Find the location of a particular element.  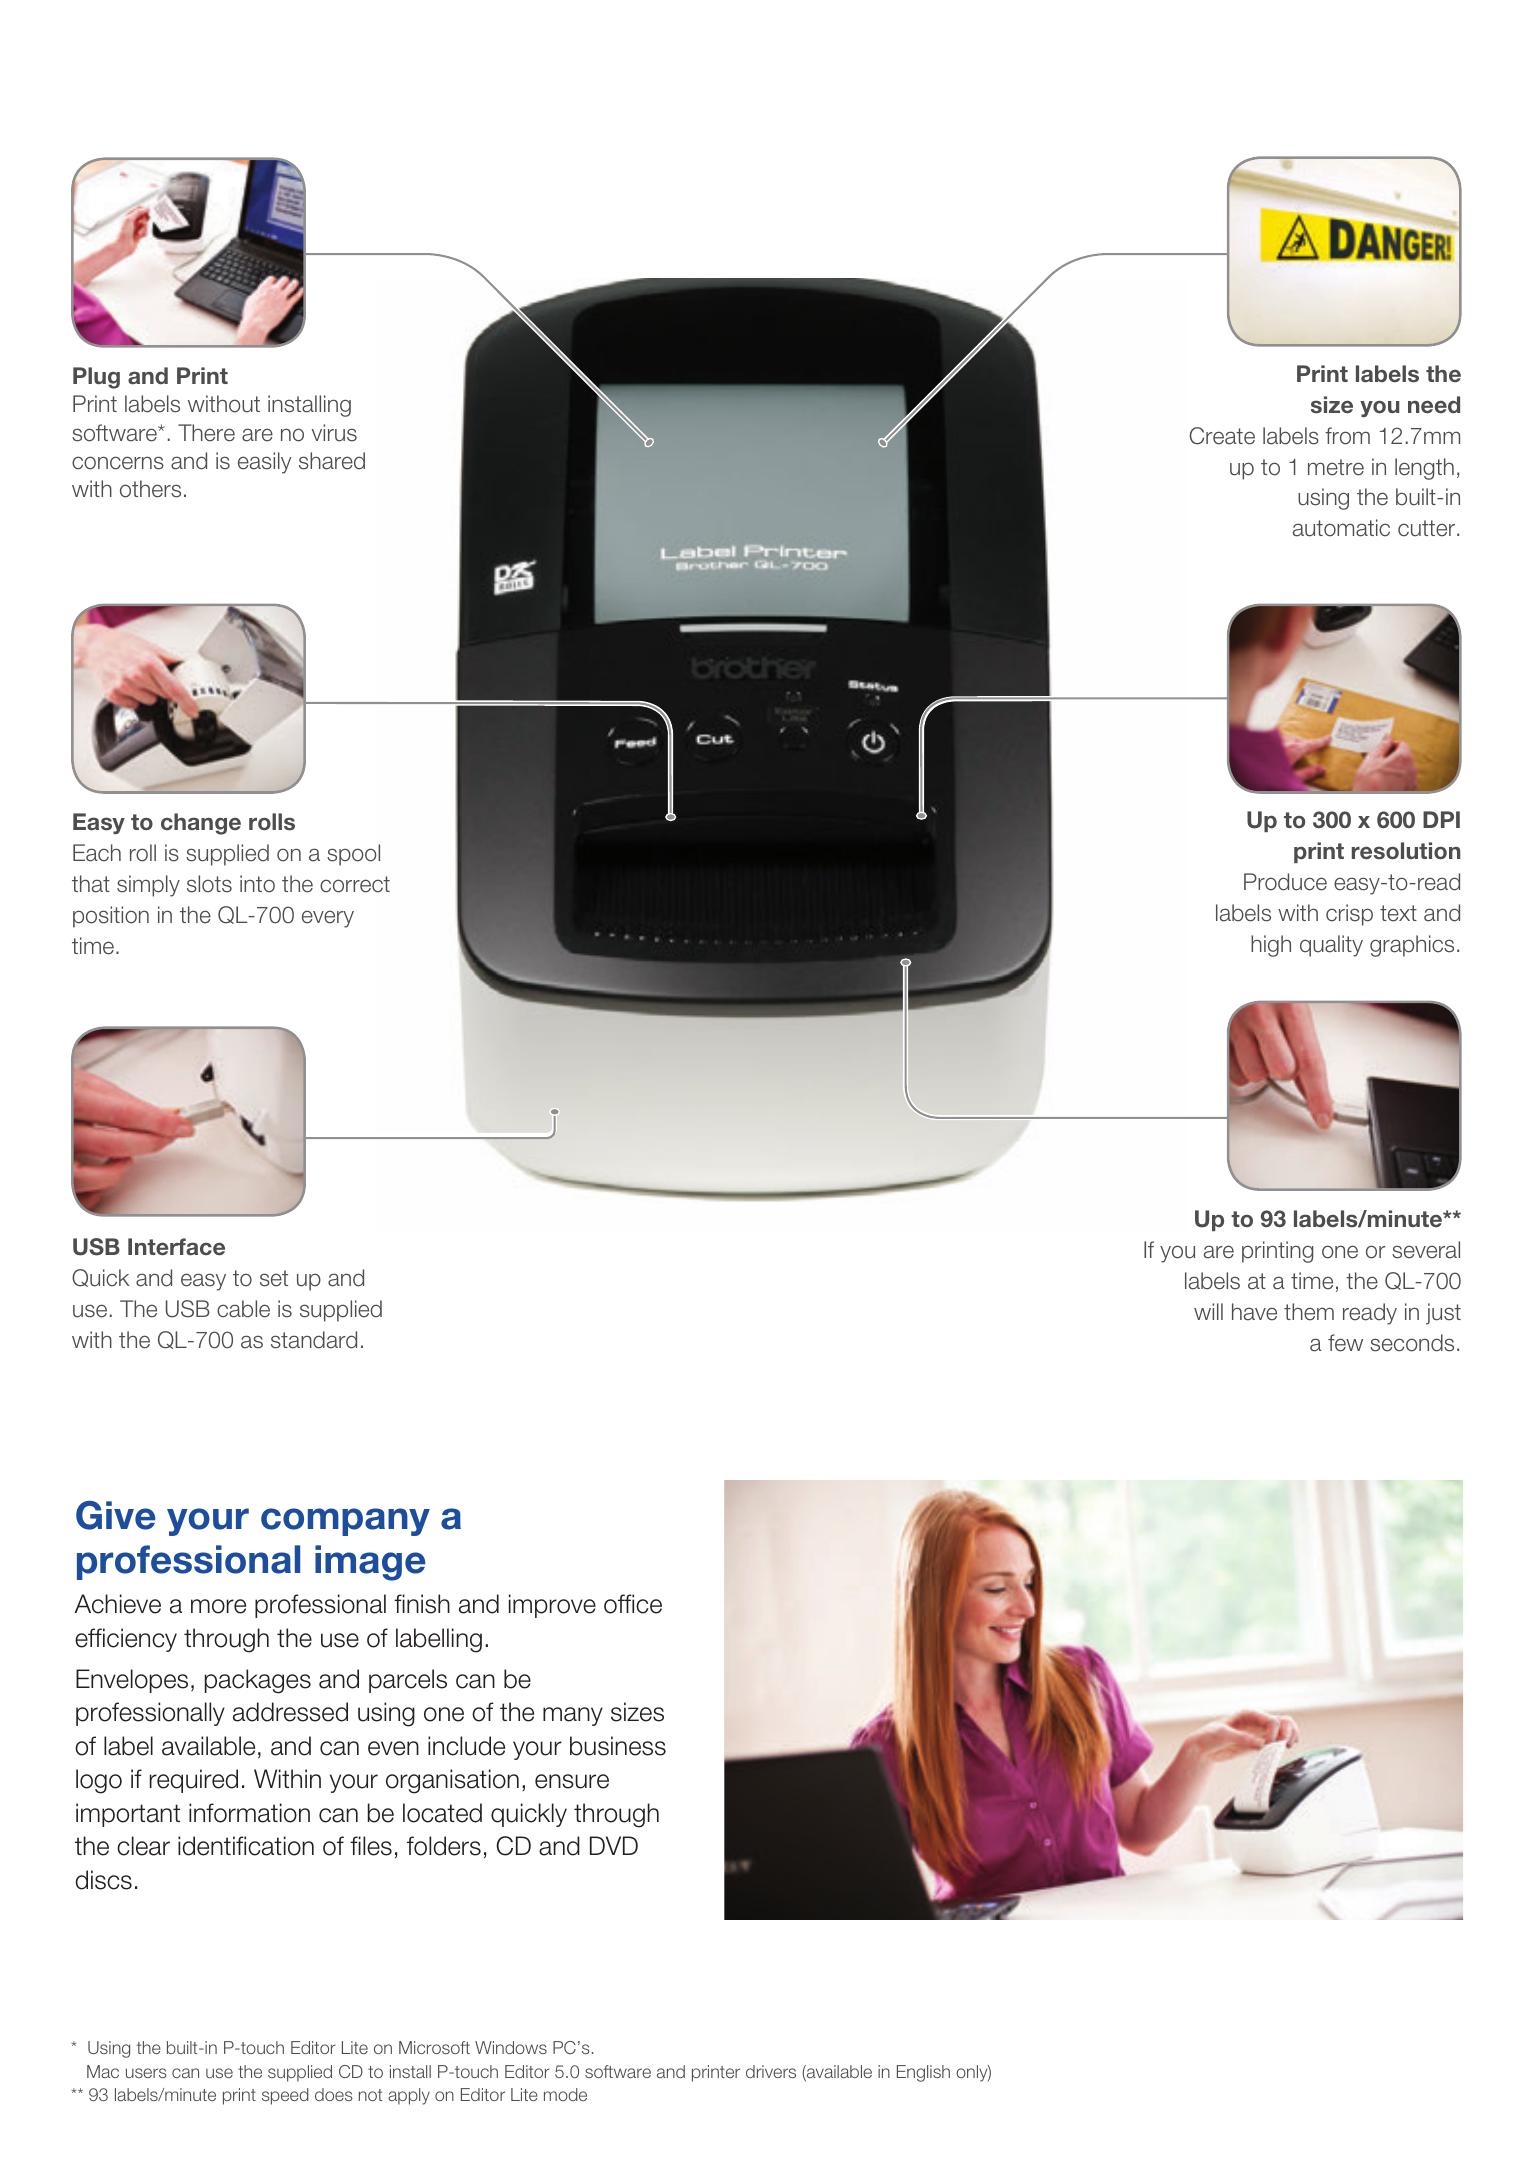

high is located at coordinates (1271, 946).
